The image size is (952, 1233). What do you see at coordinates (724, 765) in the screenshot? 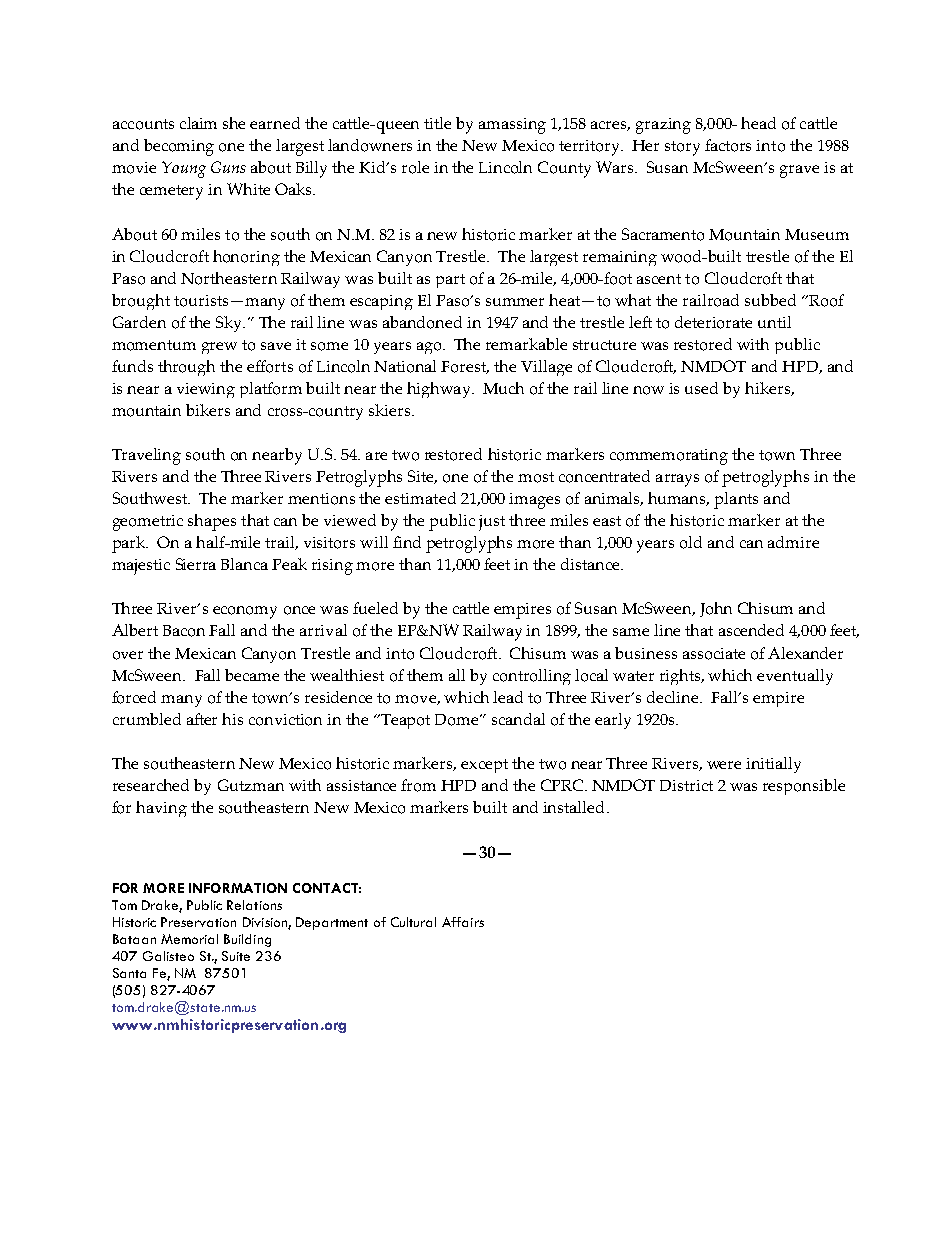
I see `were` at bounding box center [724, 765].
